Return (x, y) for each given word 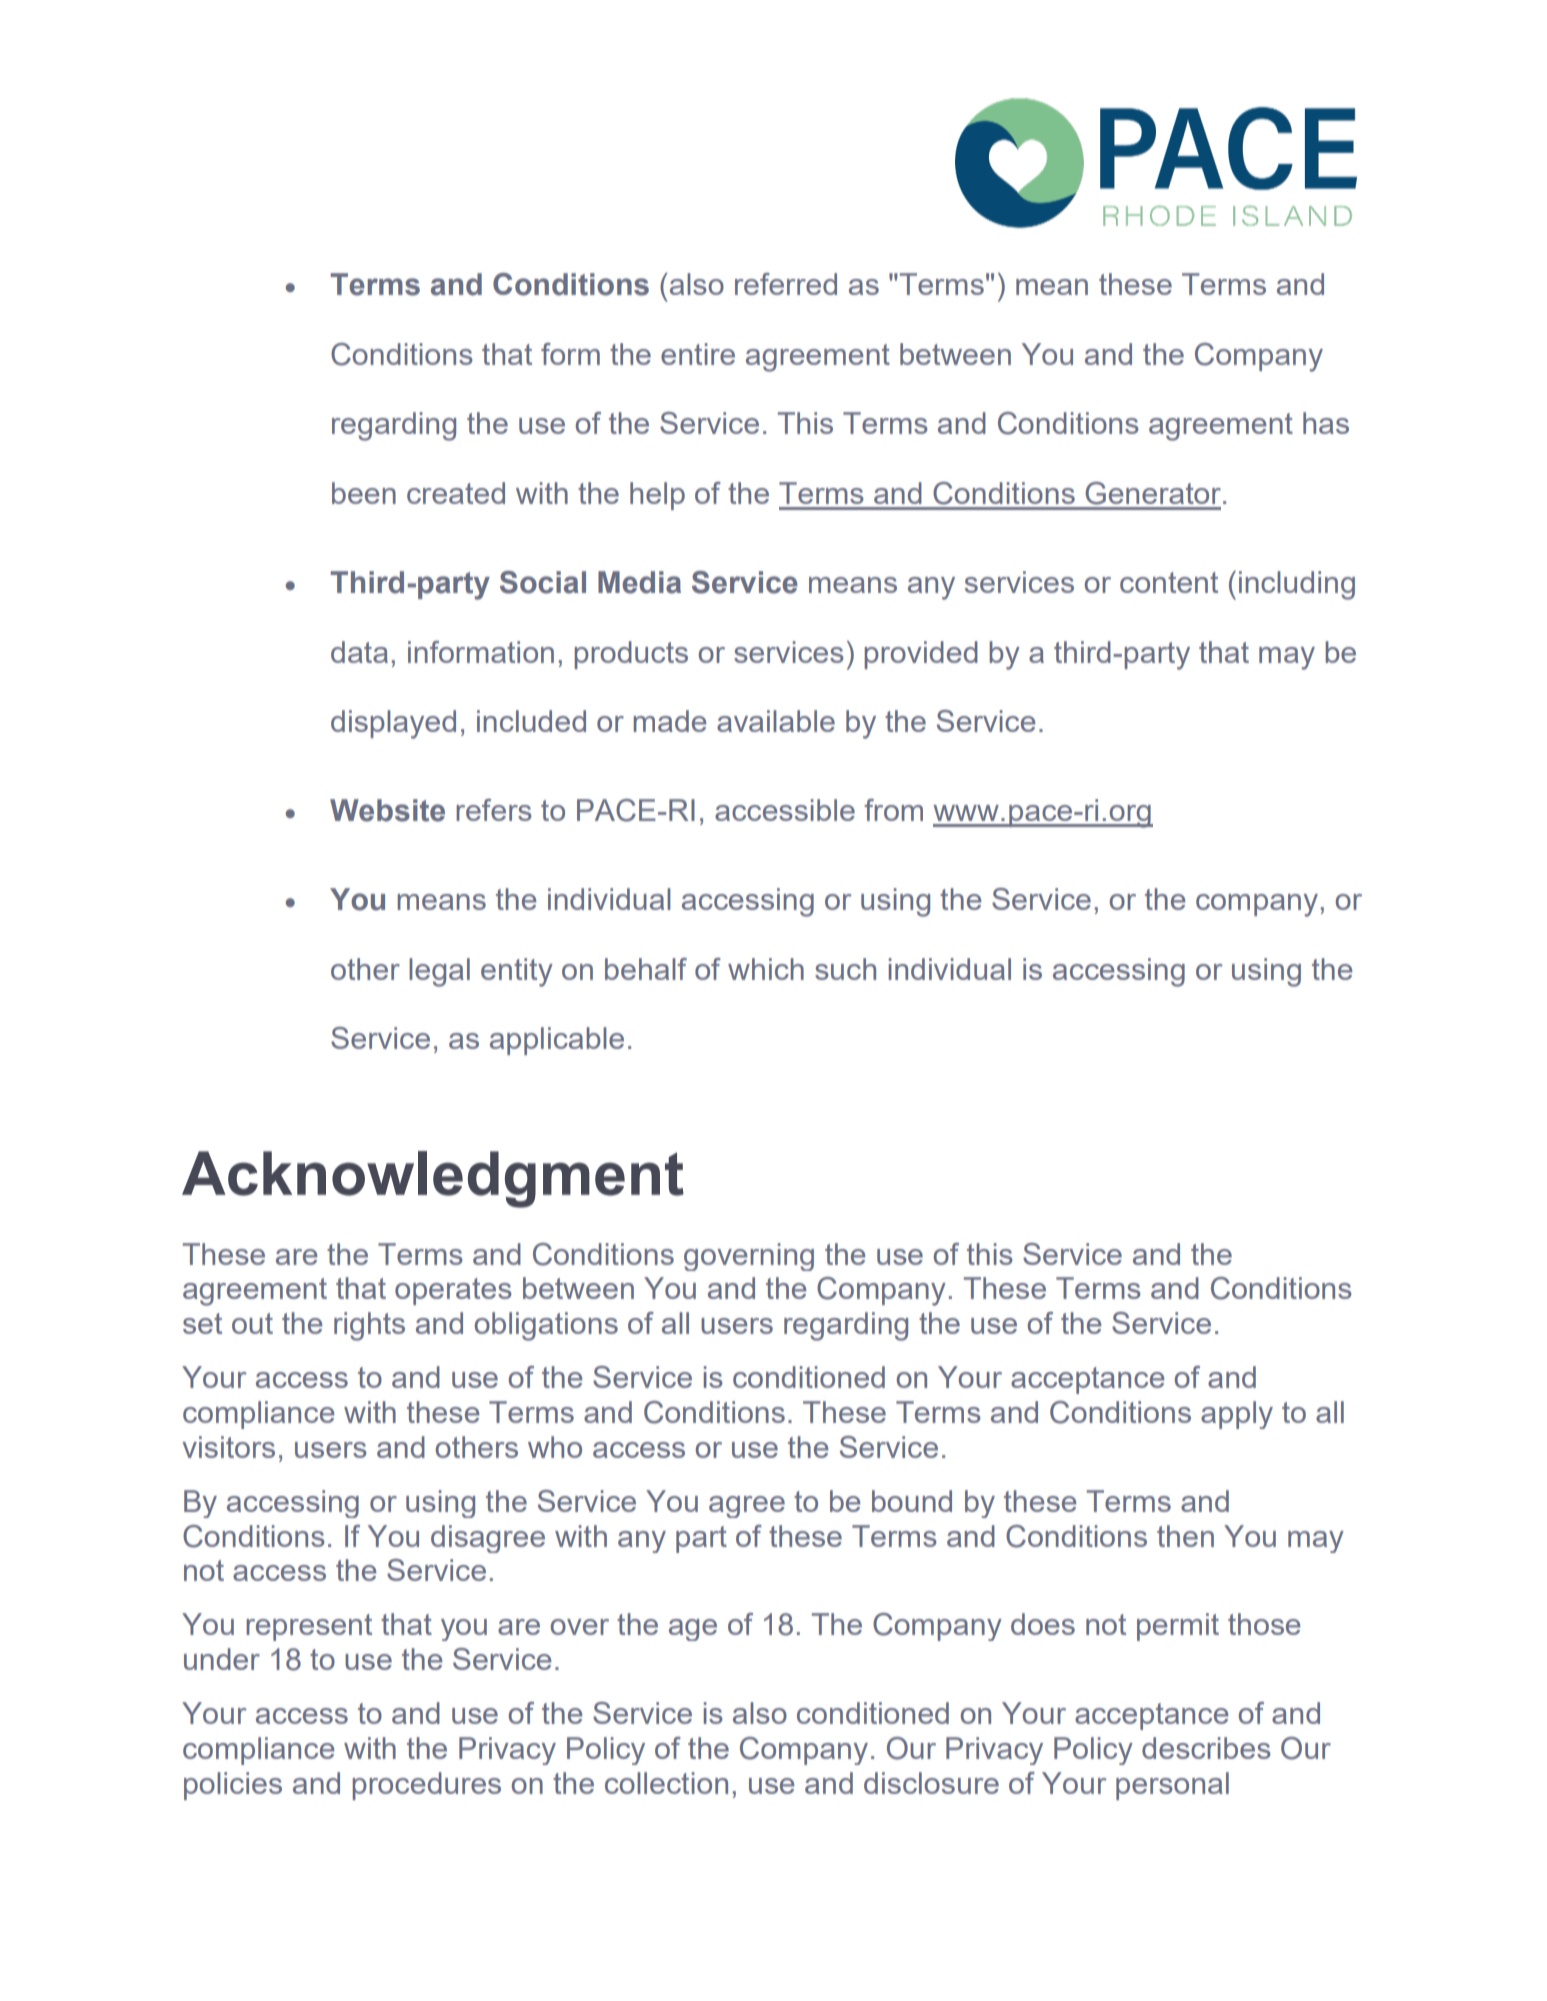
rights (369, 1326)
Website (387, 810)
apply (1237, 1415)
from (893, 810)
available (776, 721)
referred (786, 284)
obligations (546, 1326)
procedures (426, 1786)
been (364, 493)
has (1326, 423)
